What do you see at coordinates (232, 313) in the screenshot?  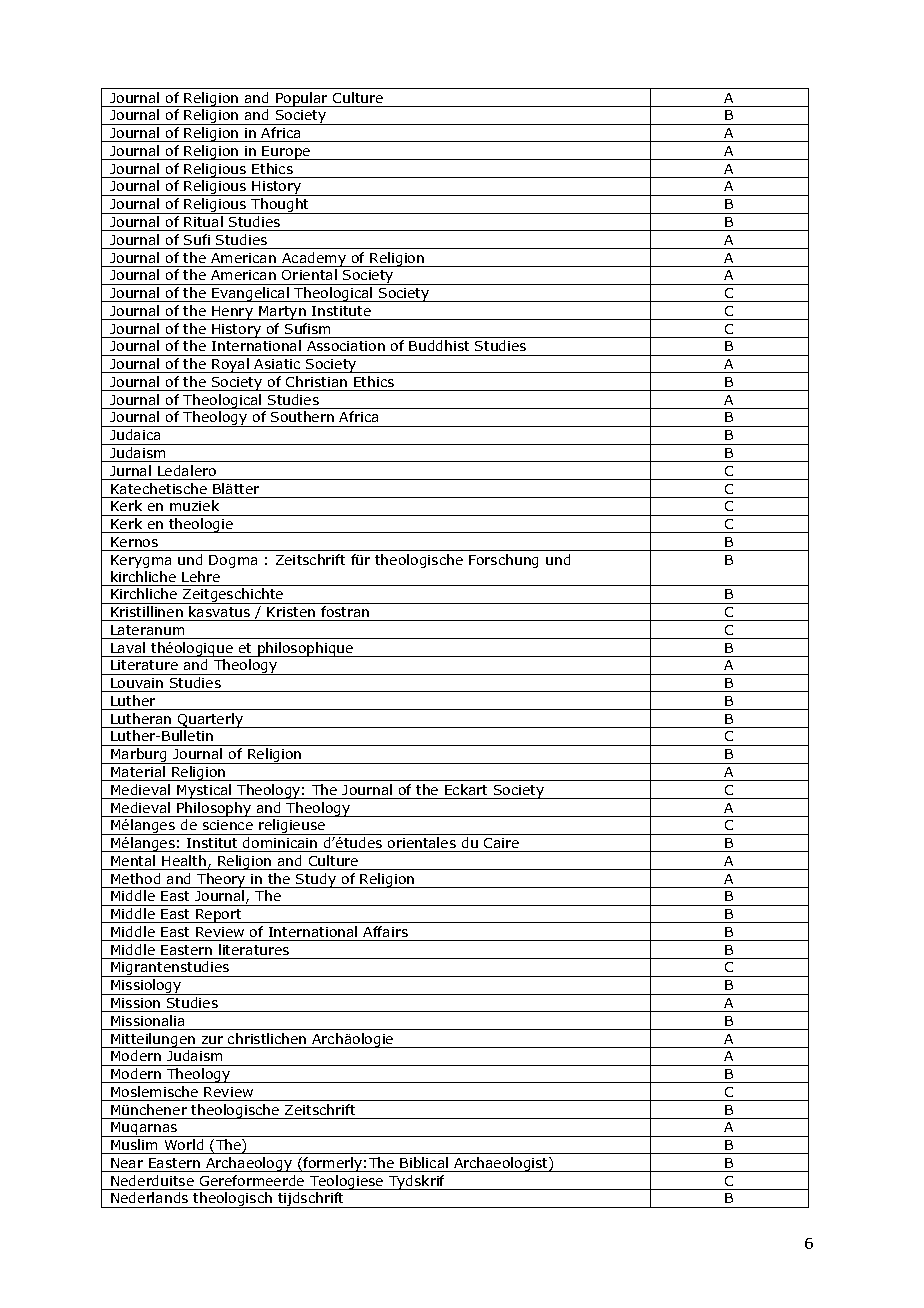 I see `Henry` at bounding box center [232, 313].
